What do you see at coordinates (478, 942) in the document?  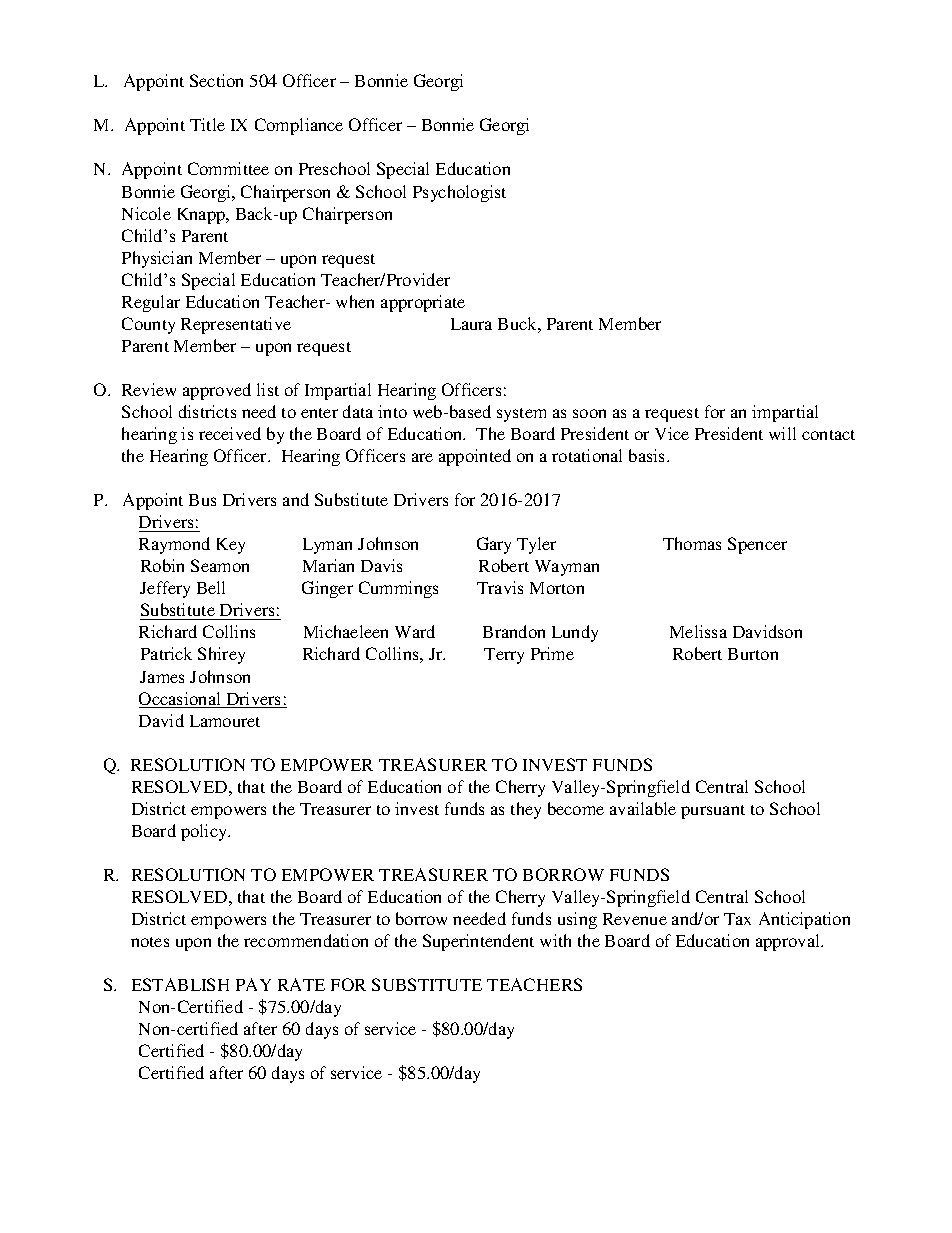 I see `Superintendent` at bounding box center [478, 942].
